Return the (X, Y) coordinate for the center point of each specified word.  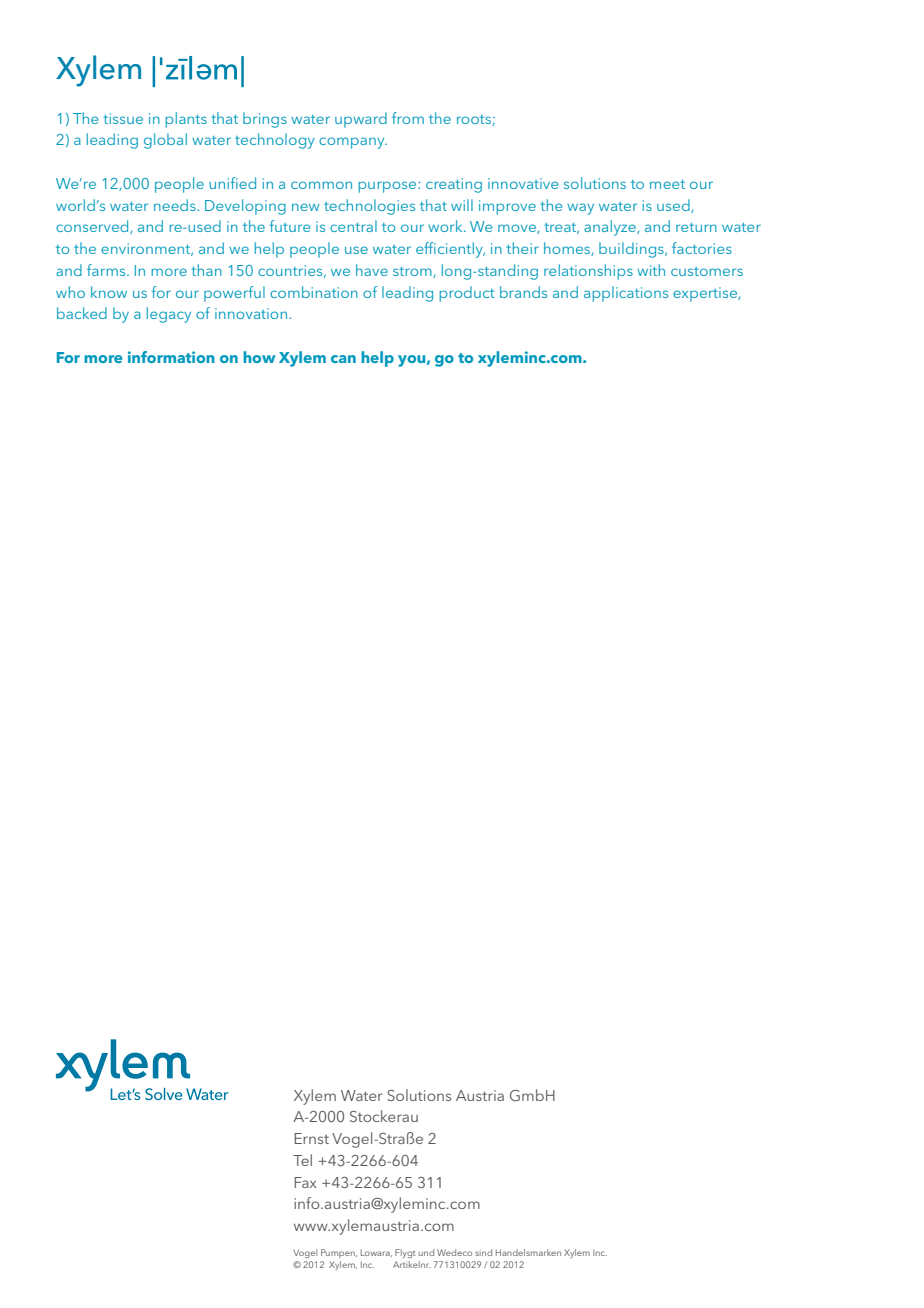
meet (667, 184)
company (353, 143)
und (426, 1252)
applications (626, 294)
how (259, 357)
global (165, 141)
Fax (305, 1182)
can (343, 359)
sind (483, 1252)
